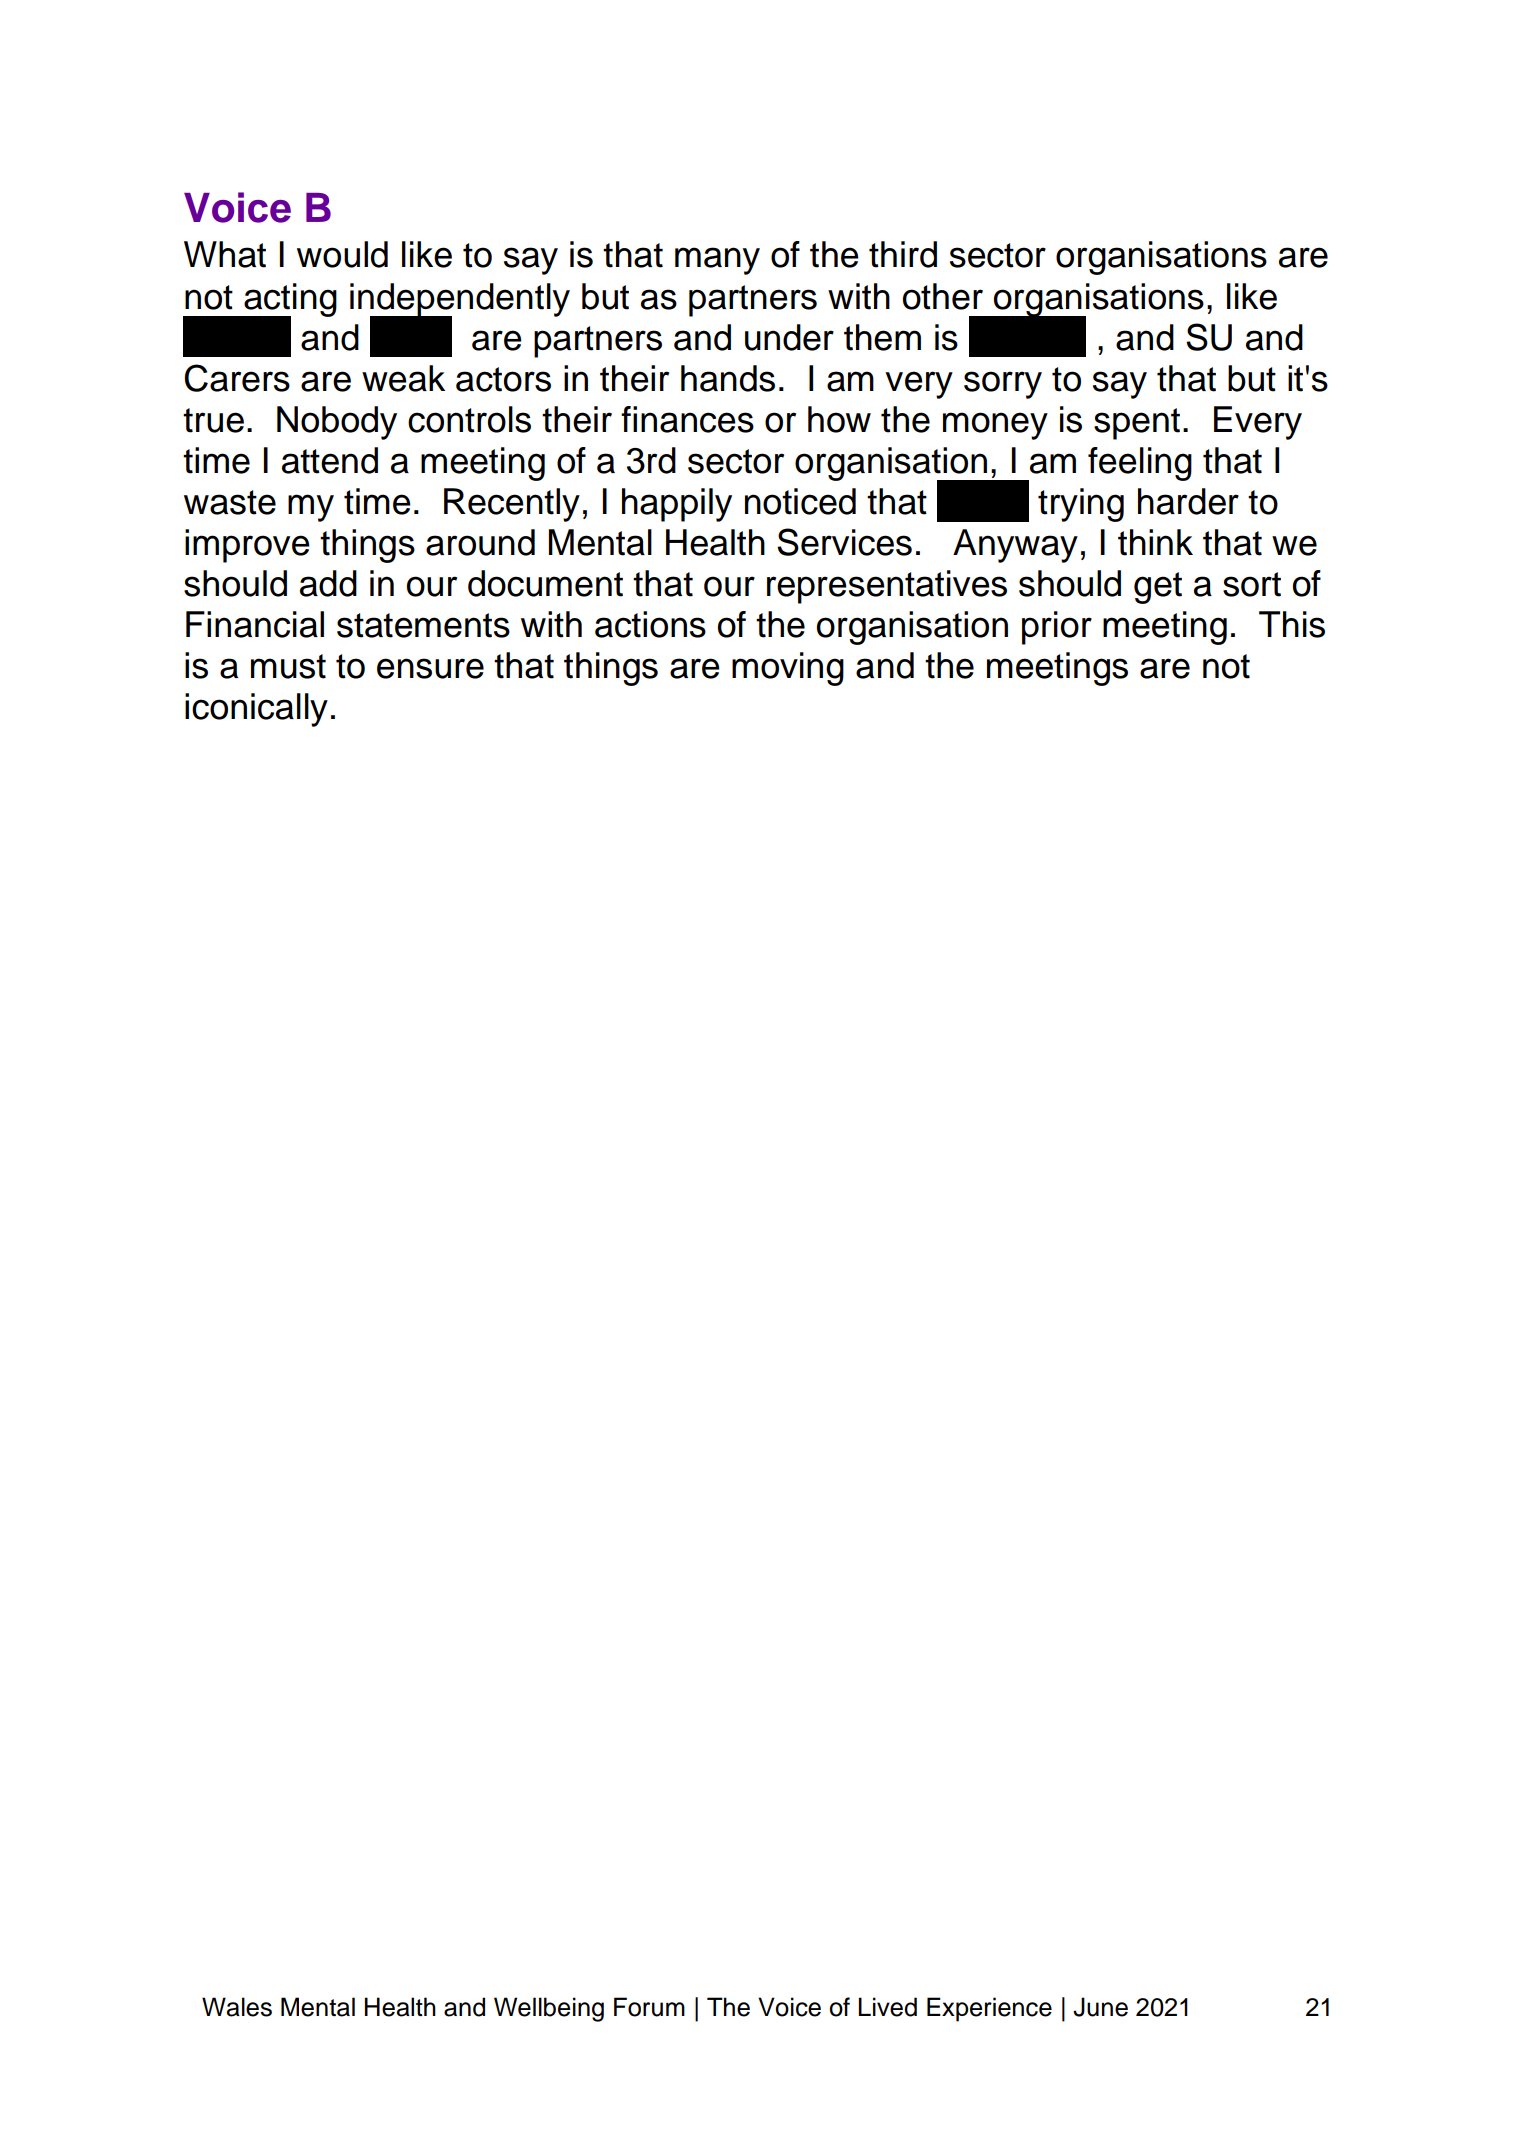 This document has height=2146, width=1517. What do you see at coordinates (1057, 628) in the document?
I see `prior` at bounding box center [1057, 628].
